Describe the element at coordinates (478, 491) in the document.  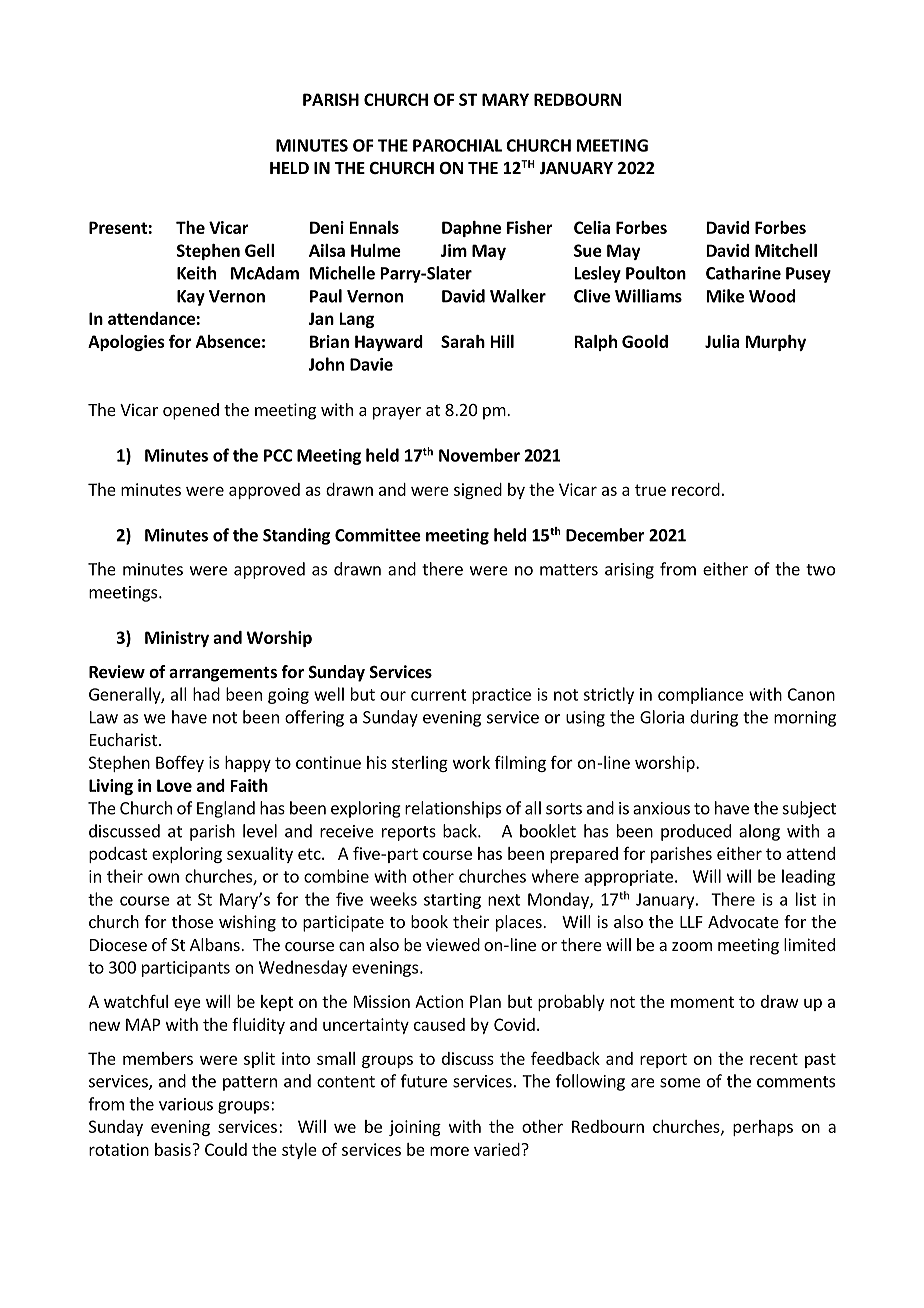
I see `signed` at that location.
